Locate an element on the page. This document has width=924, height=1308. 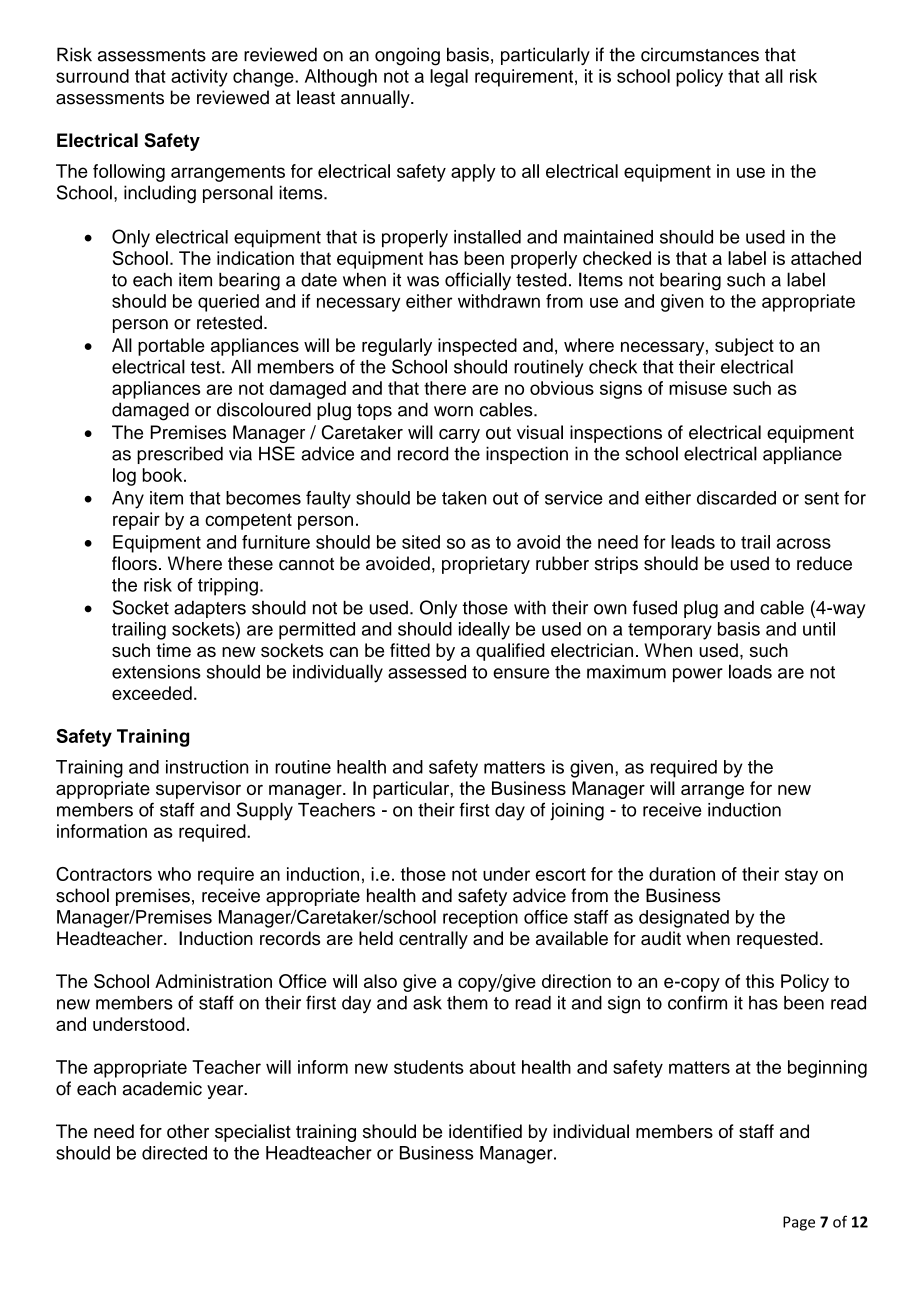
ideally is located at coordinates (484, 631).
